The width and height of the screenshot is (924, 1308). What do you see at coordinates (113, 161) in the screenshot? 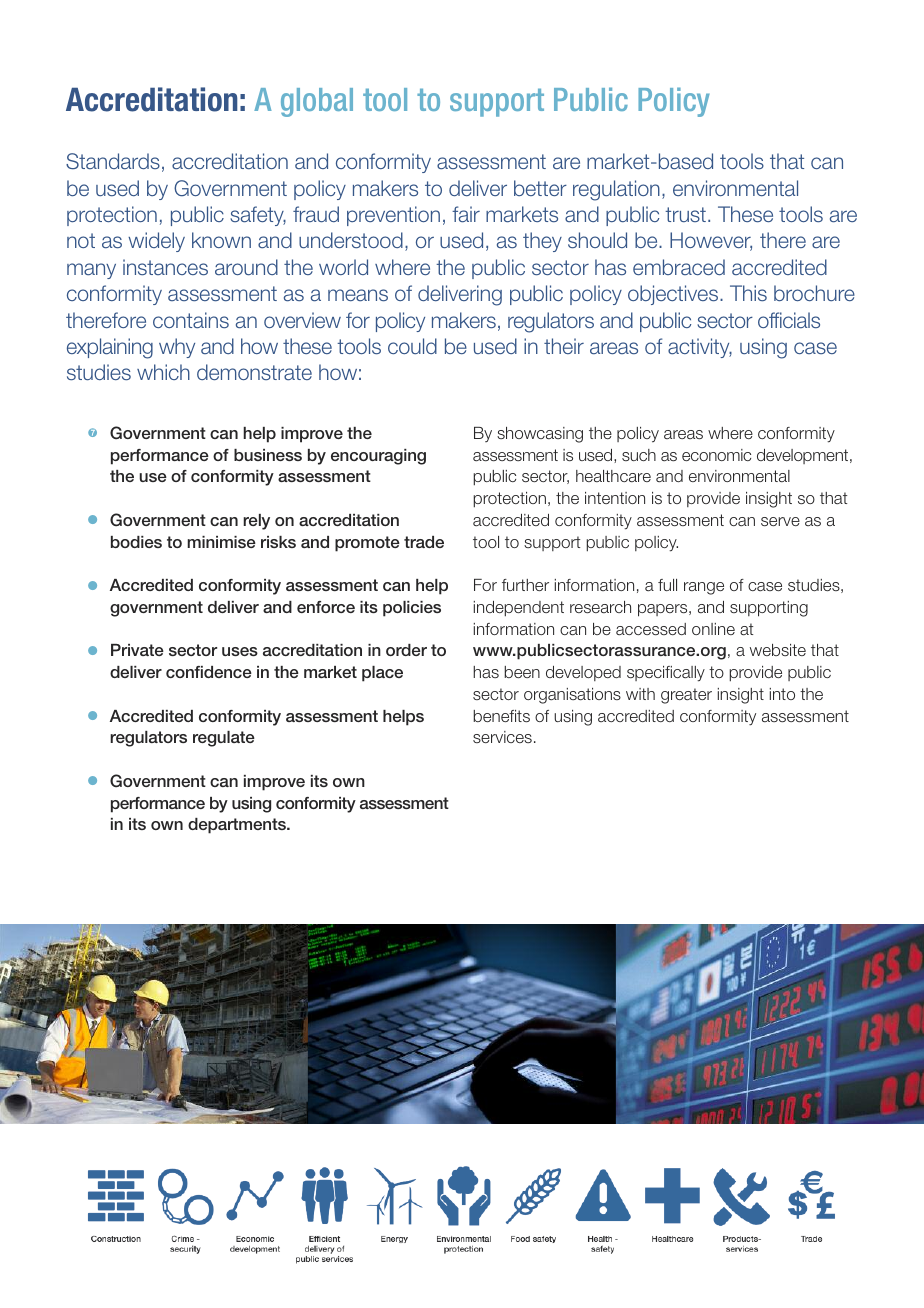
I see `Standards` at bounding box center [113, 161].
